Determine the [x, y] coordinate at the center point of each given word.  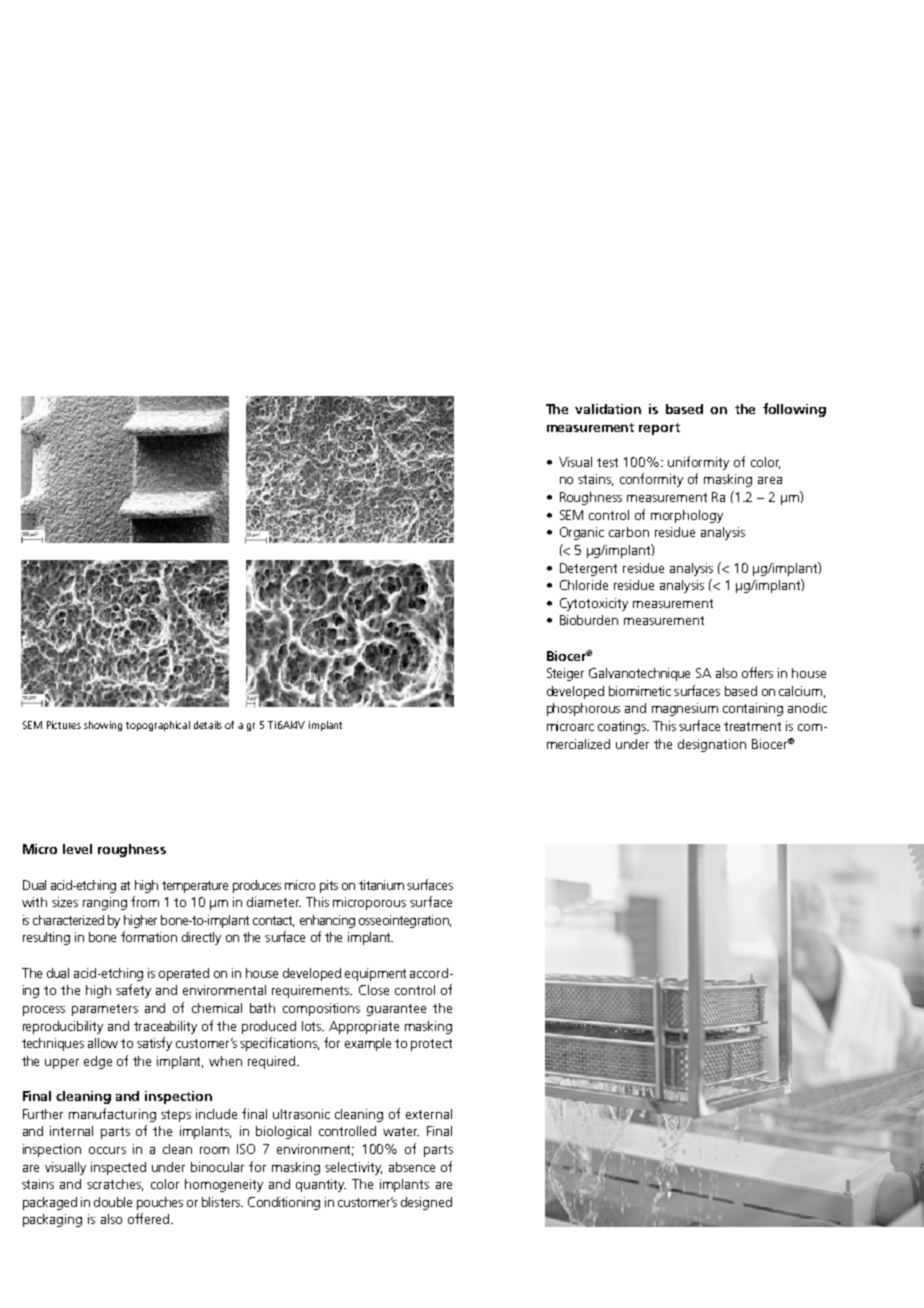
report [659, 429]
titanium [381, 885]
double [113, 1202]
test [607, 462]
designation [712, 745]
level [77, 849]
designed [426, 1203]
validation [608, 409]
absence [412, 1167]
